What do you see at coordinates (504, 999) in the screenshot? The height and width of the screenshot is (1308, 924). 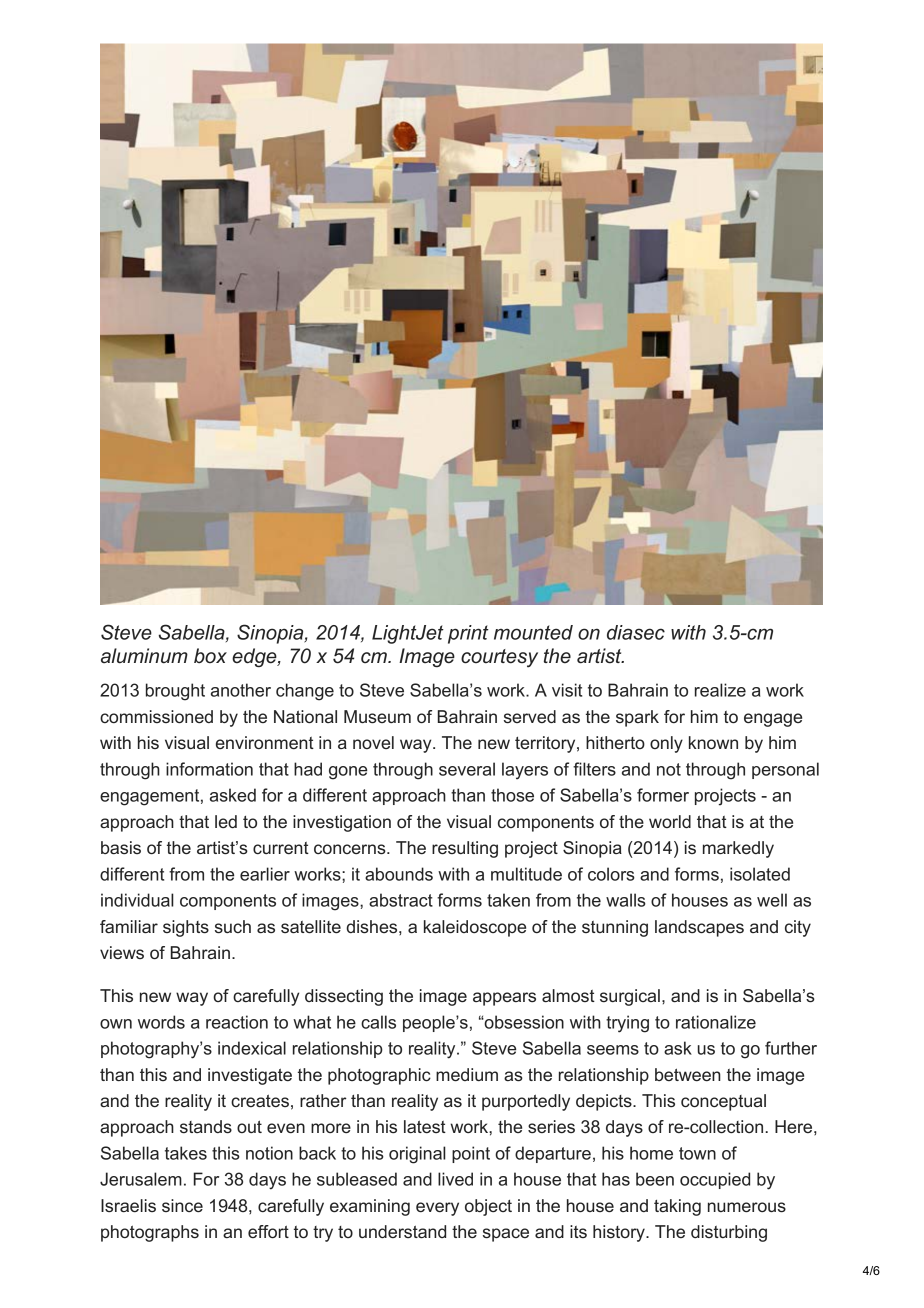 I see `appears` at bounding box center [504, 999].
